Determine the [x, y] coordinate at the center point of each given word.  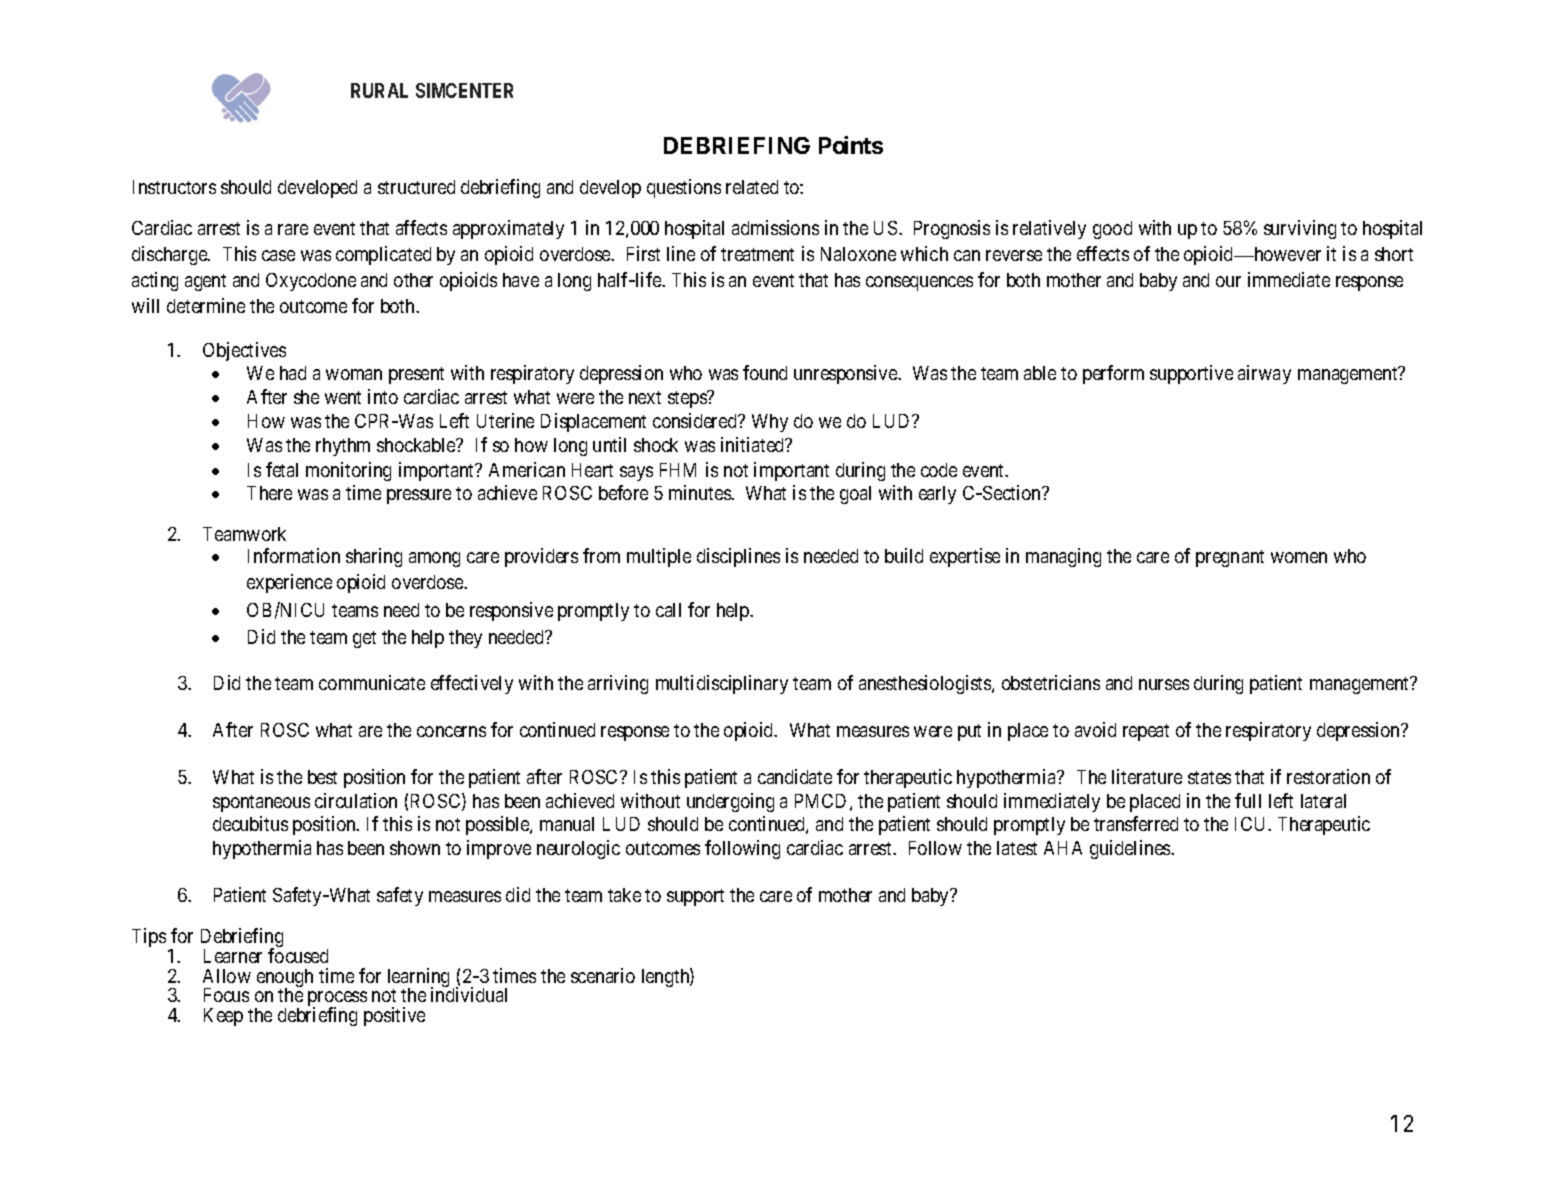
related [752, 187]
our [1228, 281]
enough [285, 979]
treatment [757, 254]
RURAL [379, 90]
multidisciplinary [722, 684]
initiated [754, 444]
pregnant [1230, 558]
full [1248, 800]
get [364, 639]
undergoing [730, 802]
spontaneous [261, 803]
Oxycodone [311, 282]
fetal [282, 469]
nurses [1164, 684]
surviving [1300, 229]
